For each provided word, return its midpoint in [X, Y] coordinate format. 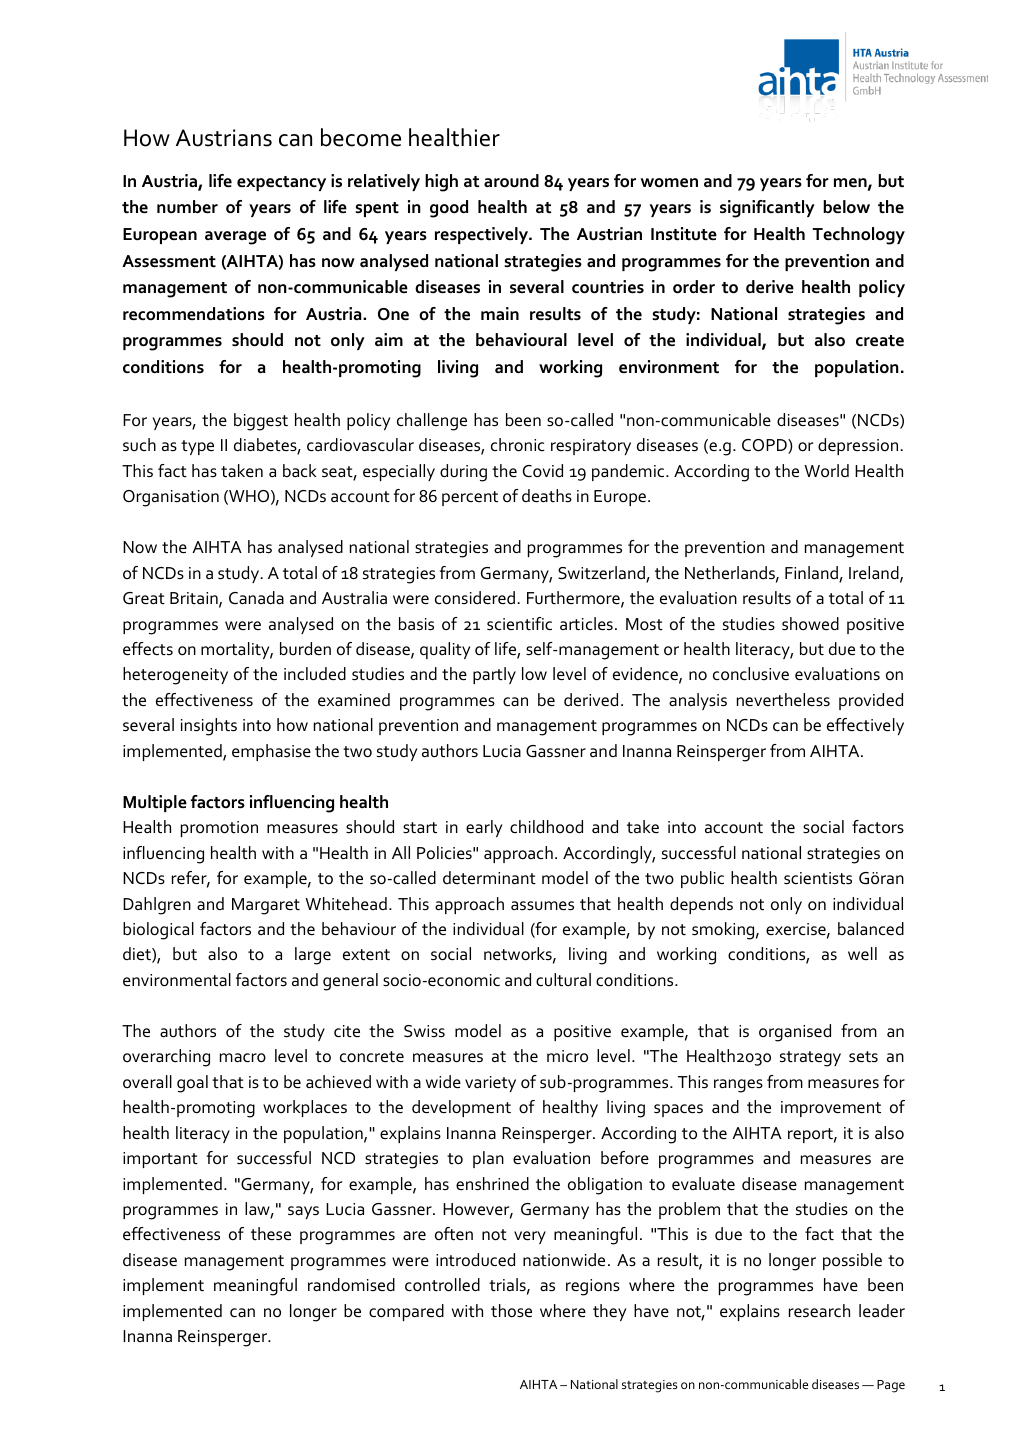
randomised [351, 1285]
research [819, 1311]
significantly [767, 209]
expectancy [281, 183]
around [511, 181]
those [511, 1311]
